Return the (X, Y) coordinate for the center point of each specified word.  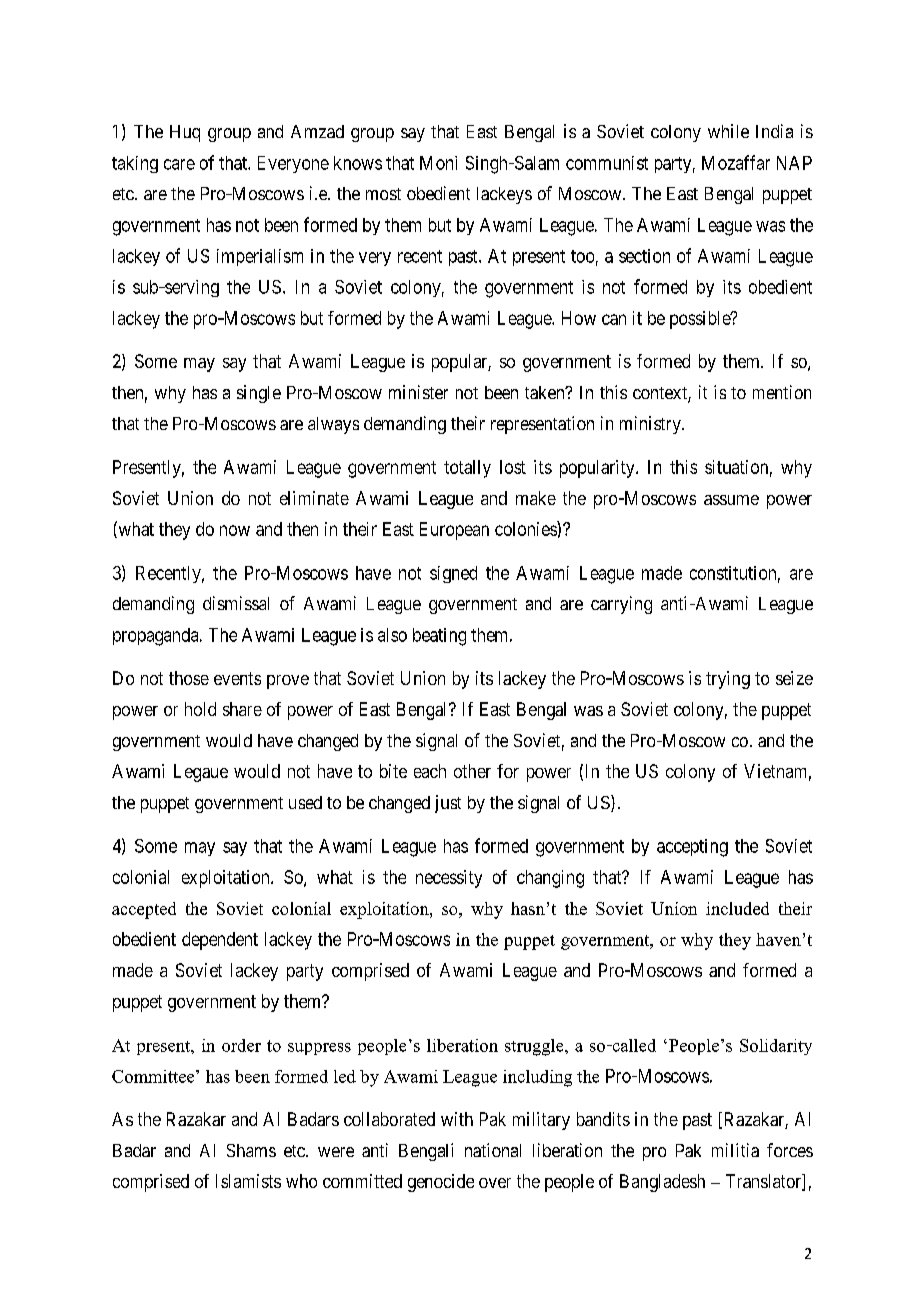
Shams (251, 1150)
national (493, 1150)
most (383, 194)
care (179, 164)
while (728, 131)
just (448, 804)
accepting (692, 848)
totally (467, 469)
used (305, 802)
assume (731, 500)
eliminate (314, 498)
